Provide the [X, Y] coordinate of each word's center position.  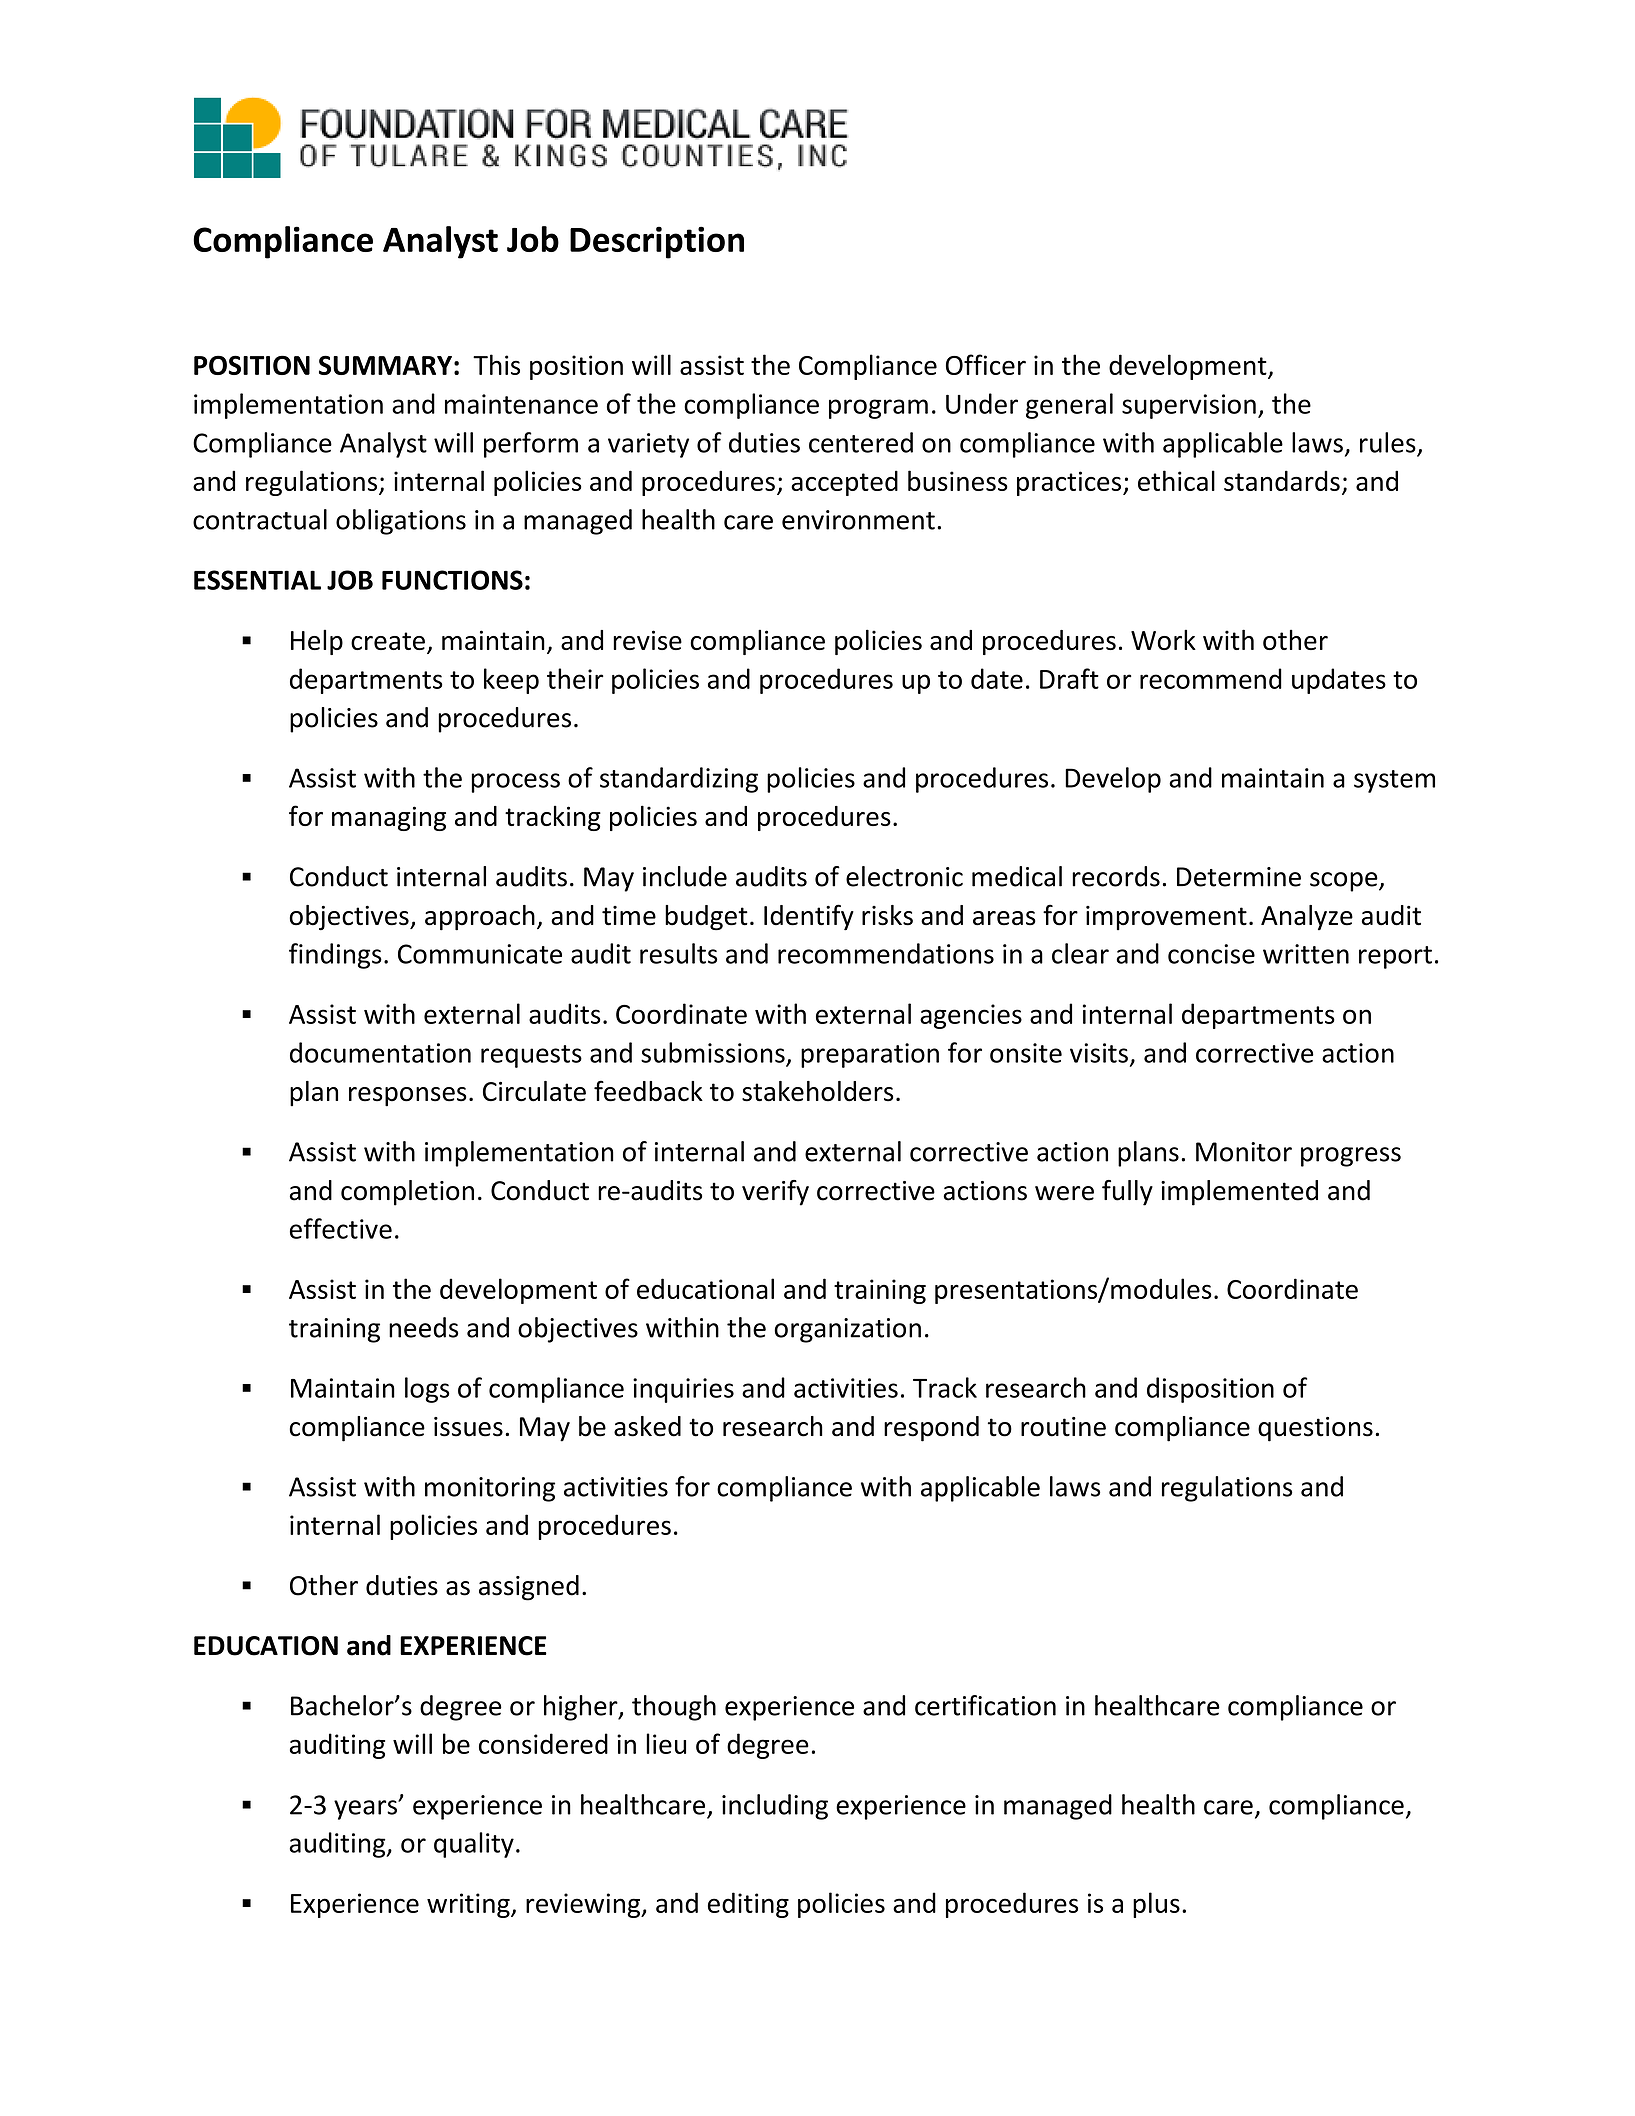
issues [468, 1427]
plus [1156, 1905]
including [775, 1807]
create [388, 641]
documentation [380, 1052]
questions [1315, 1429]
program [878, 409]
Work [1163, 639]
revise [647, 640]
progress [1351, 1157]
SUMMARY [385, 365]
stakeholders [817, 1091]
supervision [1189, 406]
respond [931, 1429]
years [366, 1810]
